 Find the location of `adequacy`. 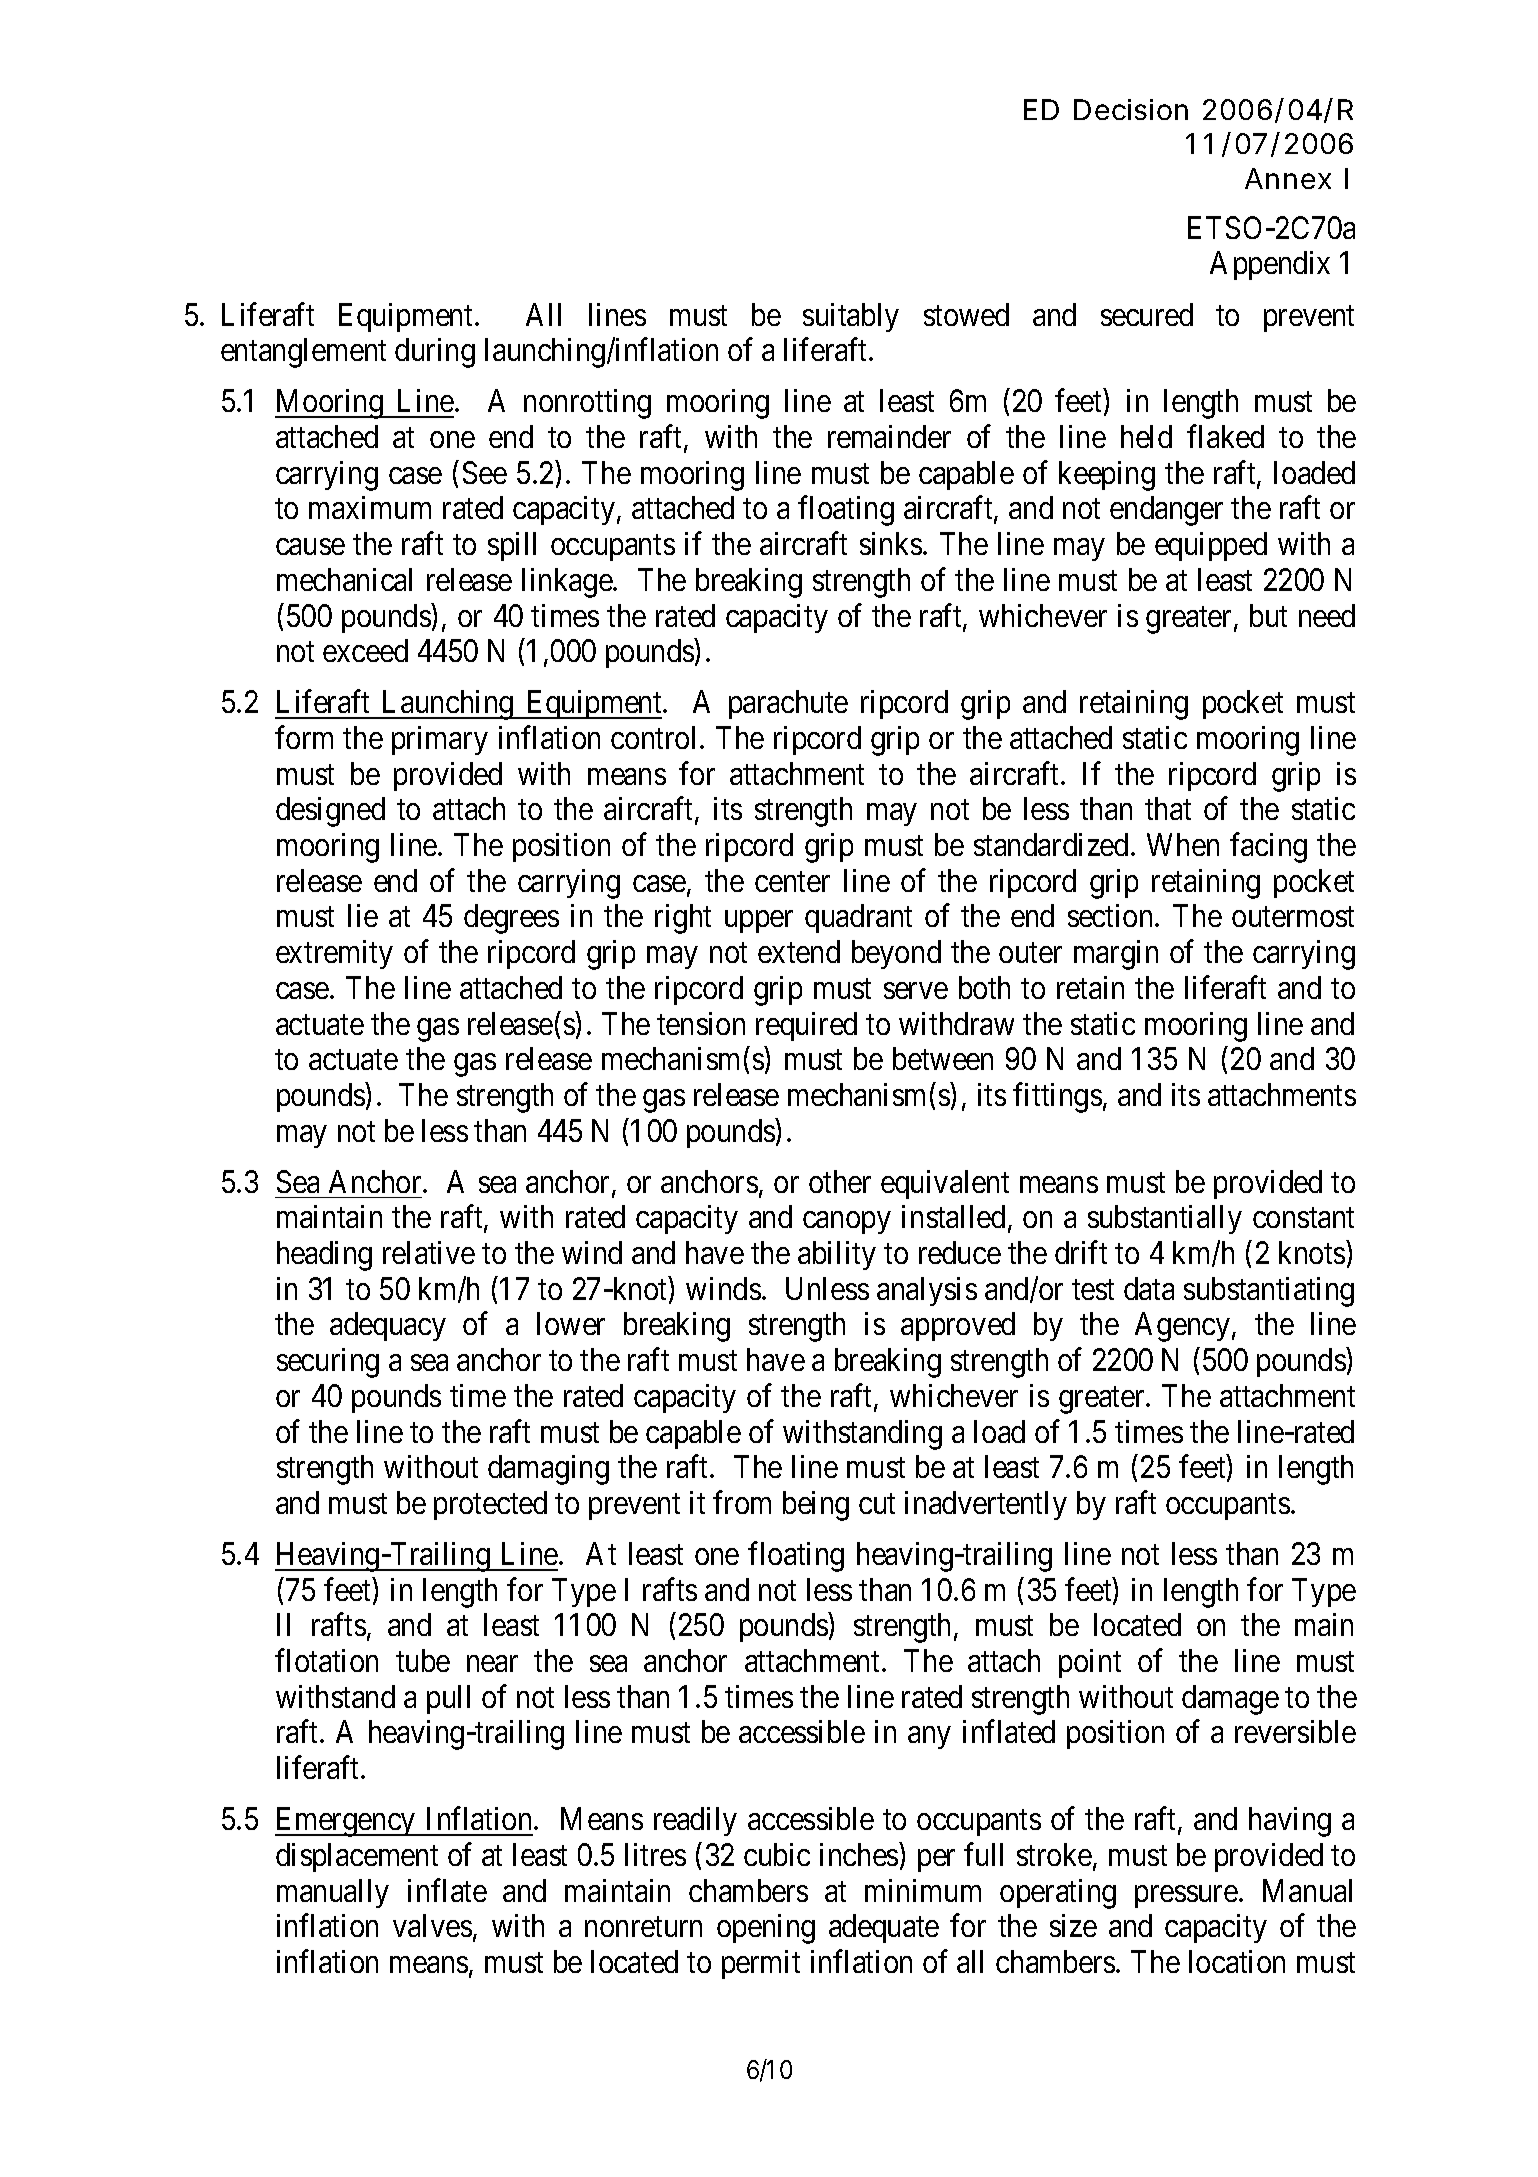

adequacy is located at coordinates (388, 1326).
